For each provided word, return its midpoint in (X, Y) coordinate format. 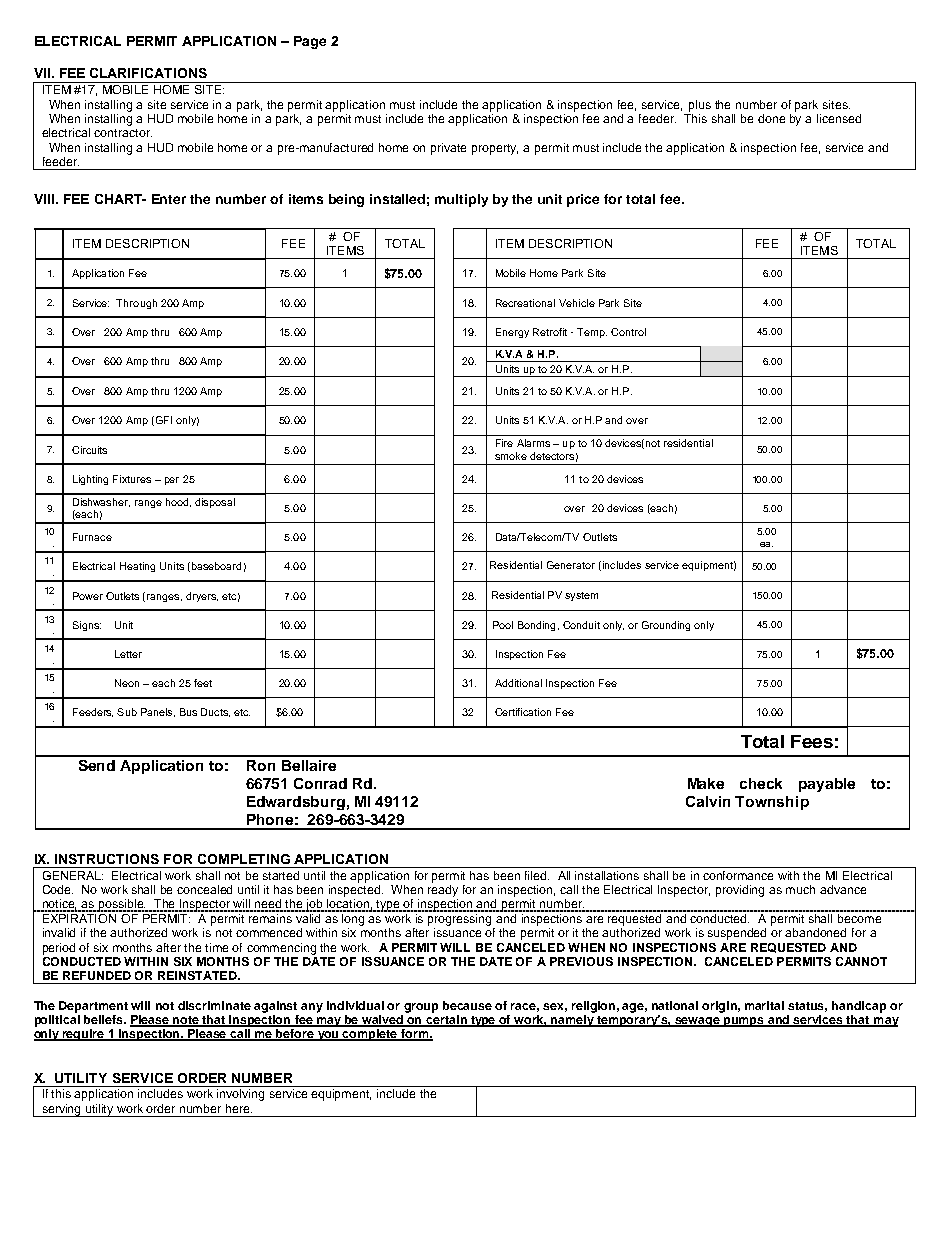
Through (136, 304)
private (448, 149)
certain (447, 1019)
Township (772, 803)
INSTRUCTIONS (107, 859)
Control (628, 332)
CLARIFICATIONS (148, 73)
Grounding (666, 626)
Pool (503, 625)
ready (443, 889)
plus (700, 106)
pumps (744, 1022)
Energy (512, 333)
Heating (137, 567)
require (84, 1035)
